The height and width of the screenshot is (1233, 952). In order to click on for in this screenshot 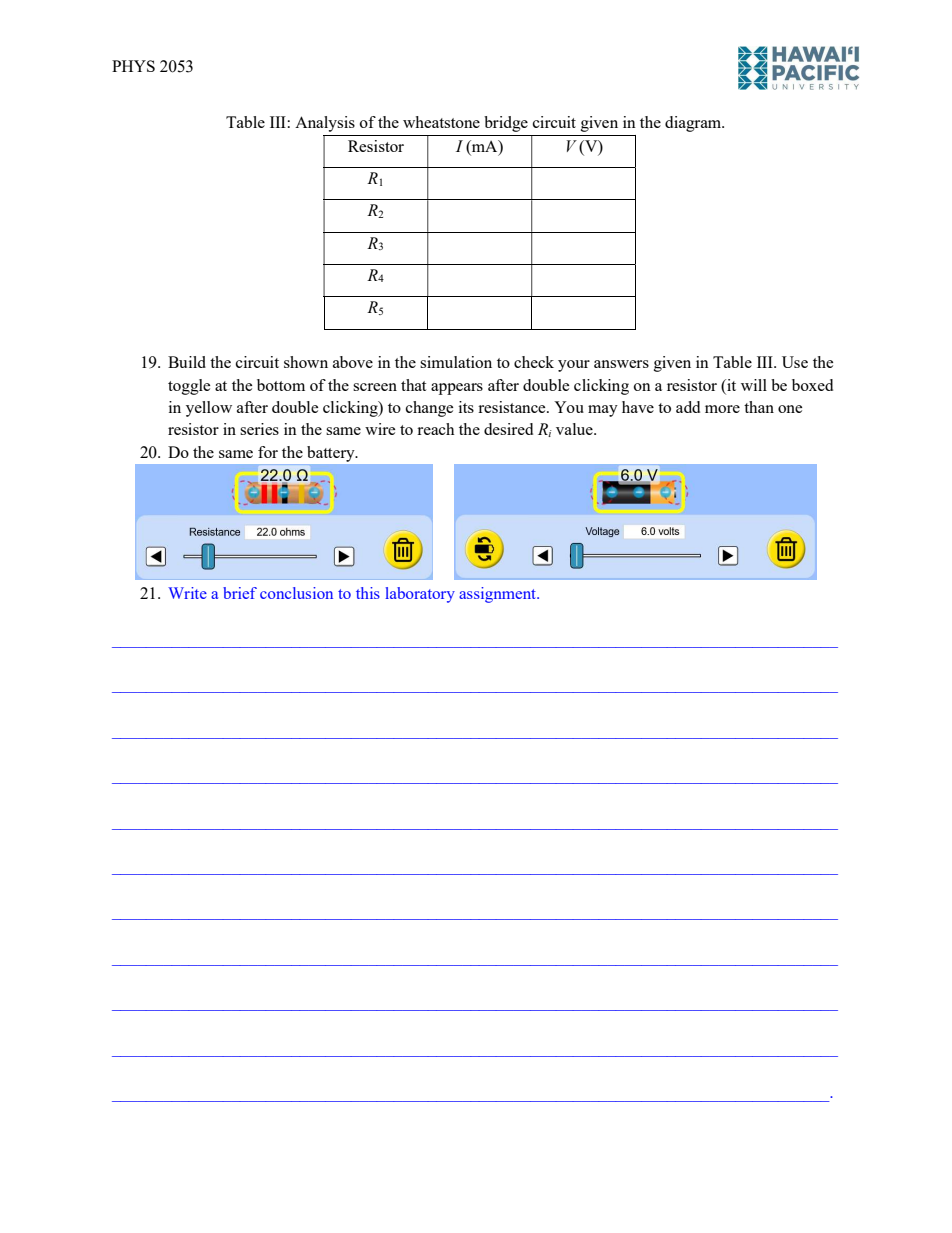, I will do `click(268, 452)`.
